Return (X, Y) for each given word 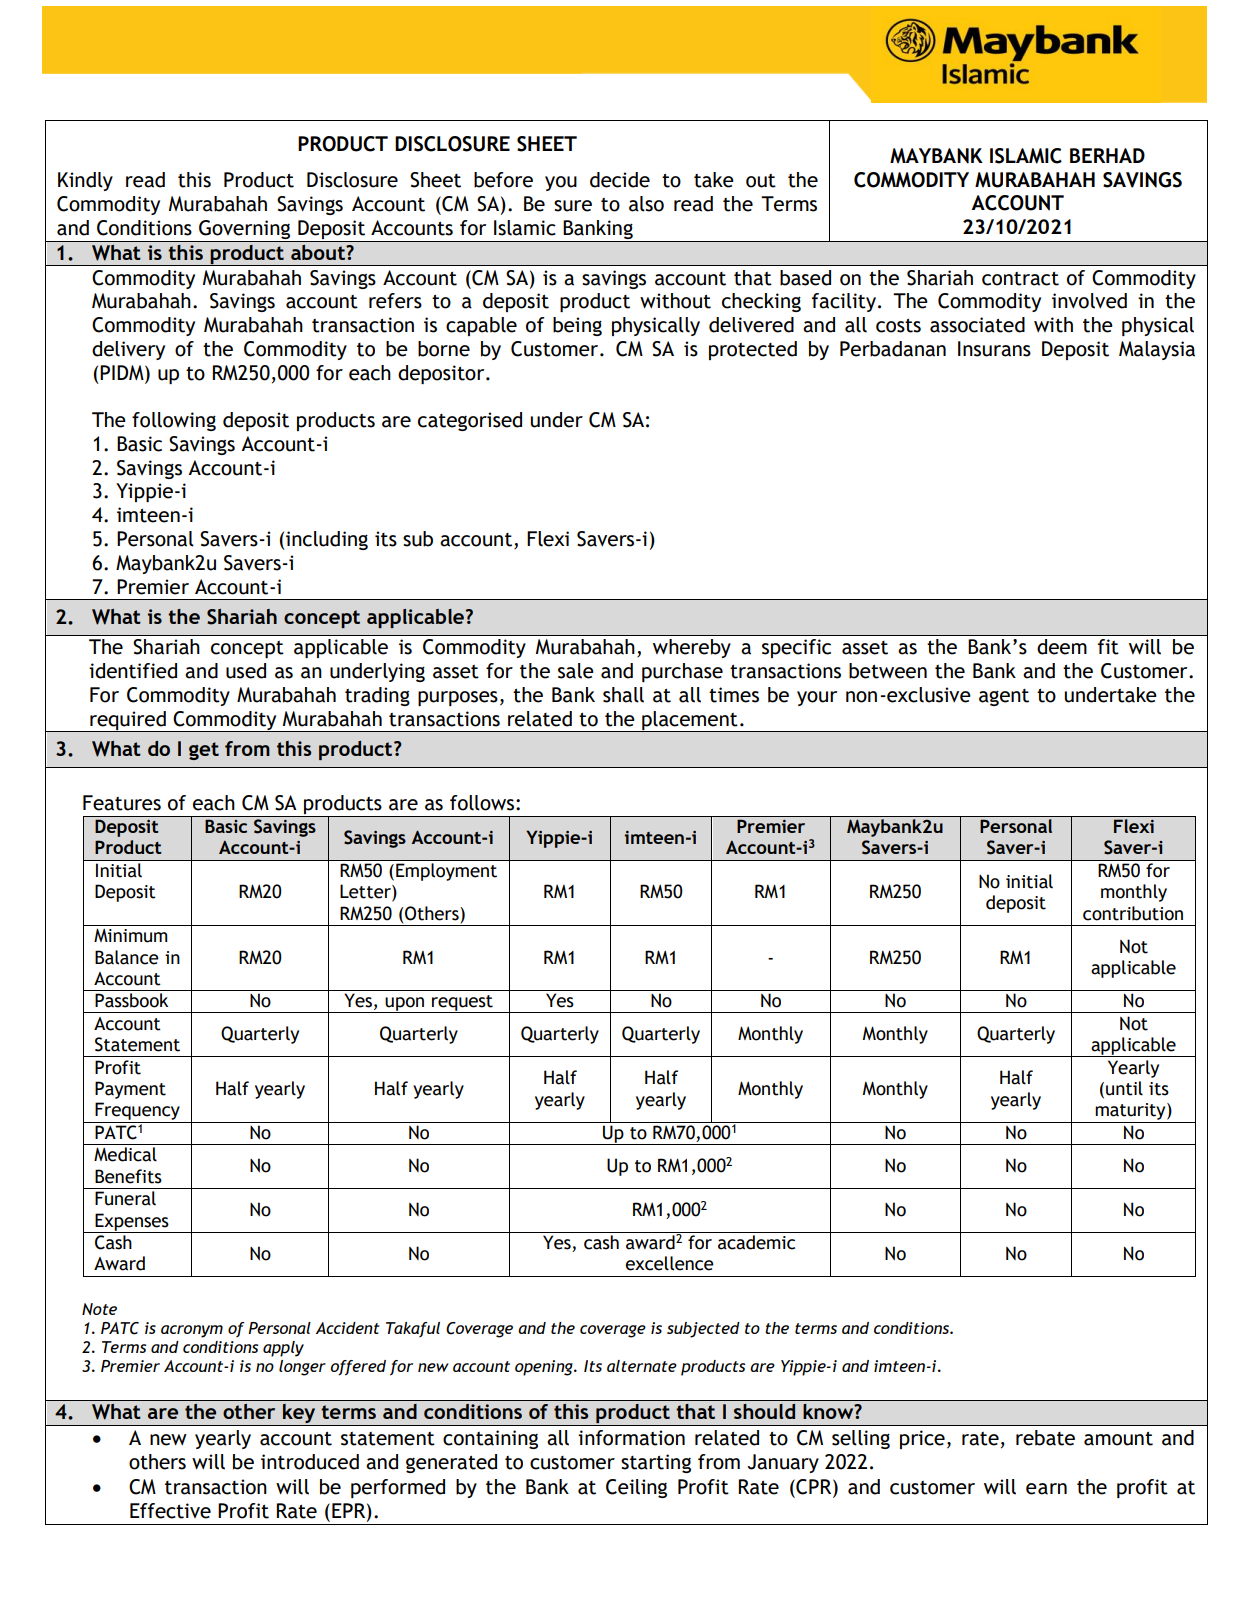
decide (620, 180)
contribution (1133, 913)
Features (122, 803)
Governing (245, 231)
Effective (170, 1511)
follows (482, 803)
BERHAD (1107, 155)
